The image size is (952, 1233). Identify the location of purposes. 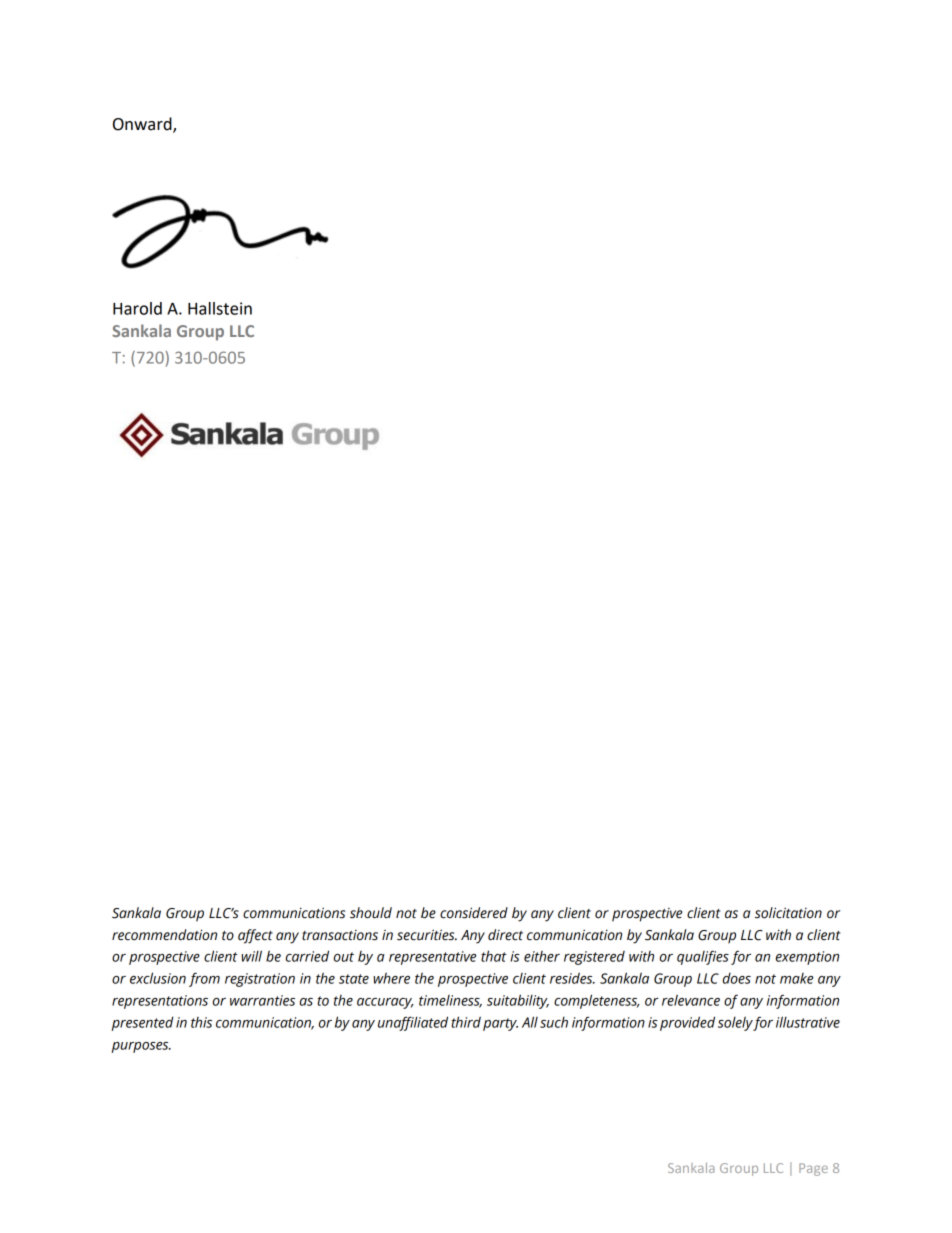
(141, 1047).
